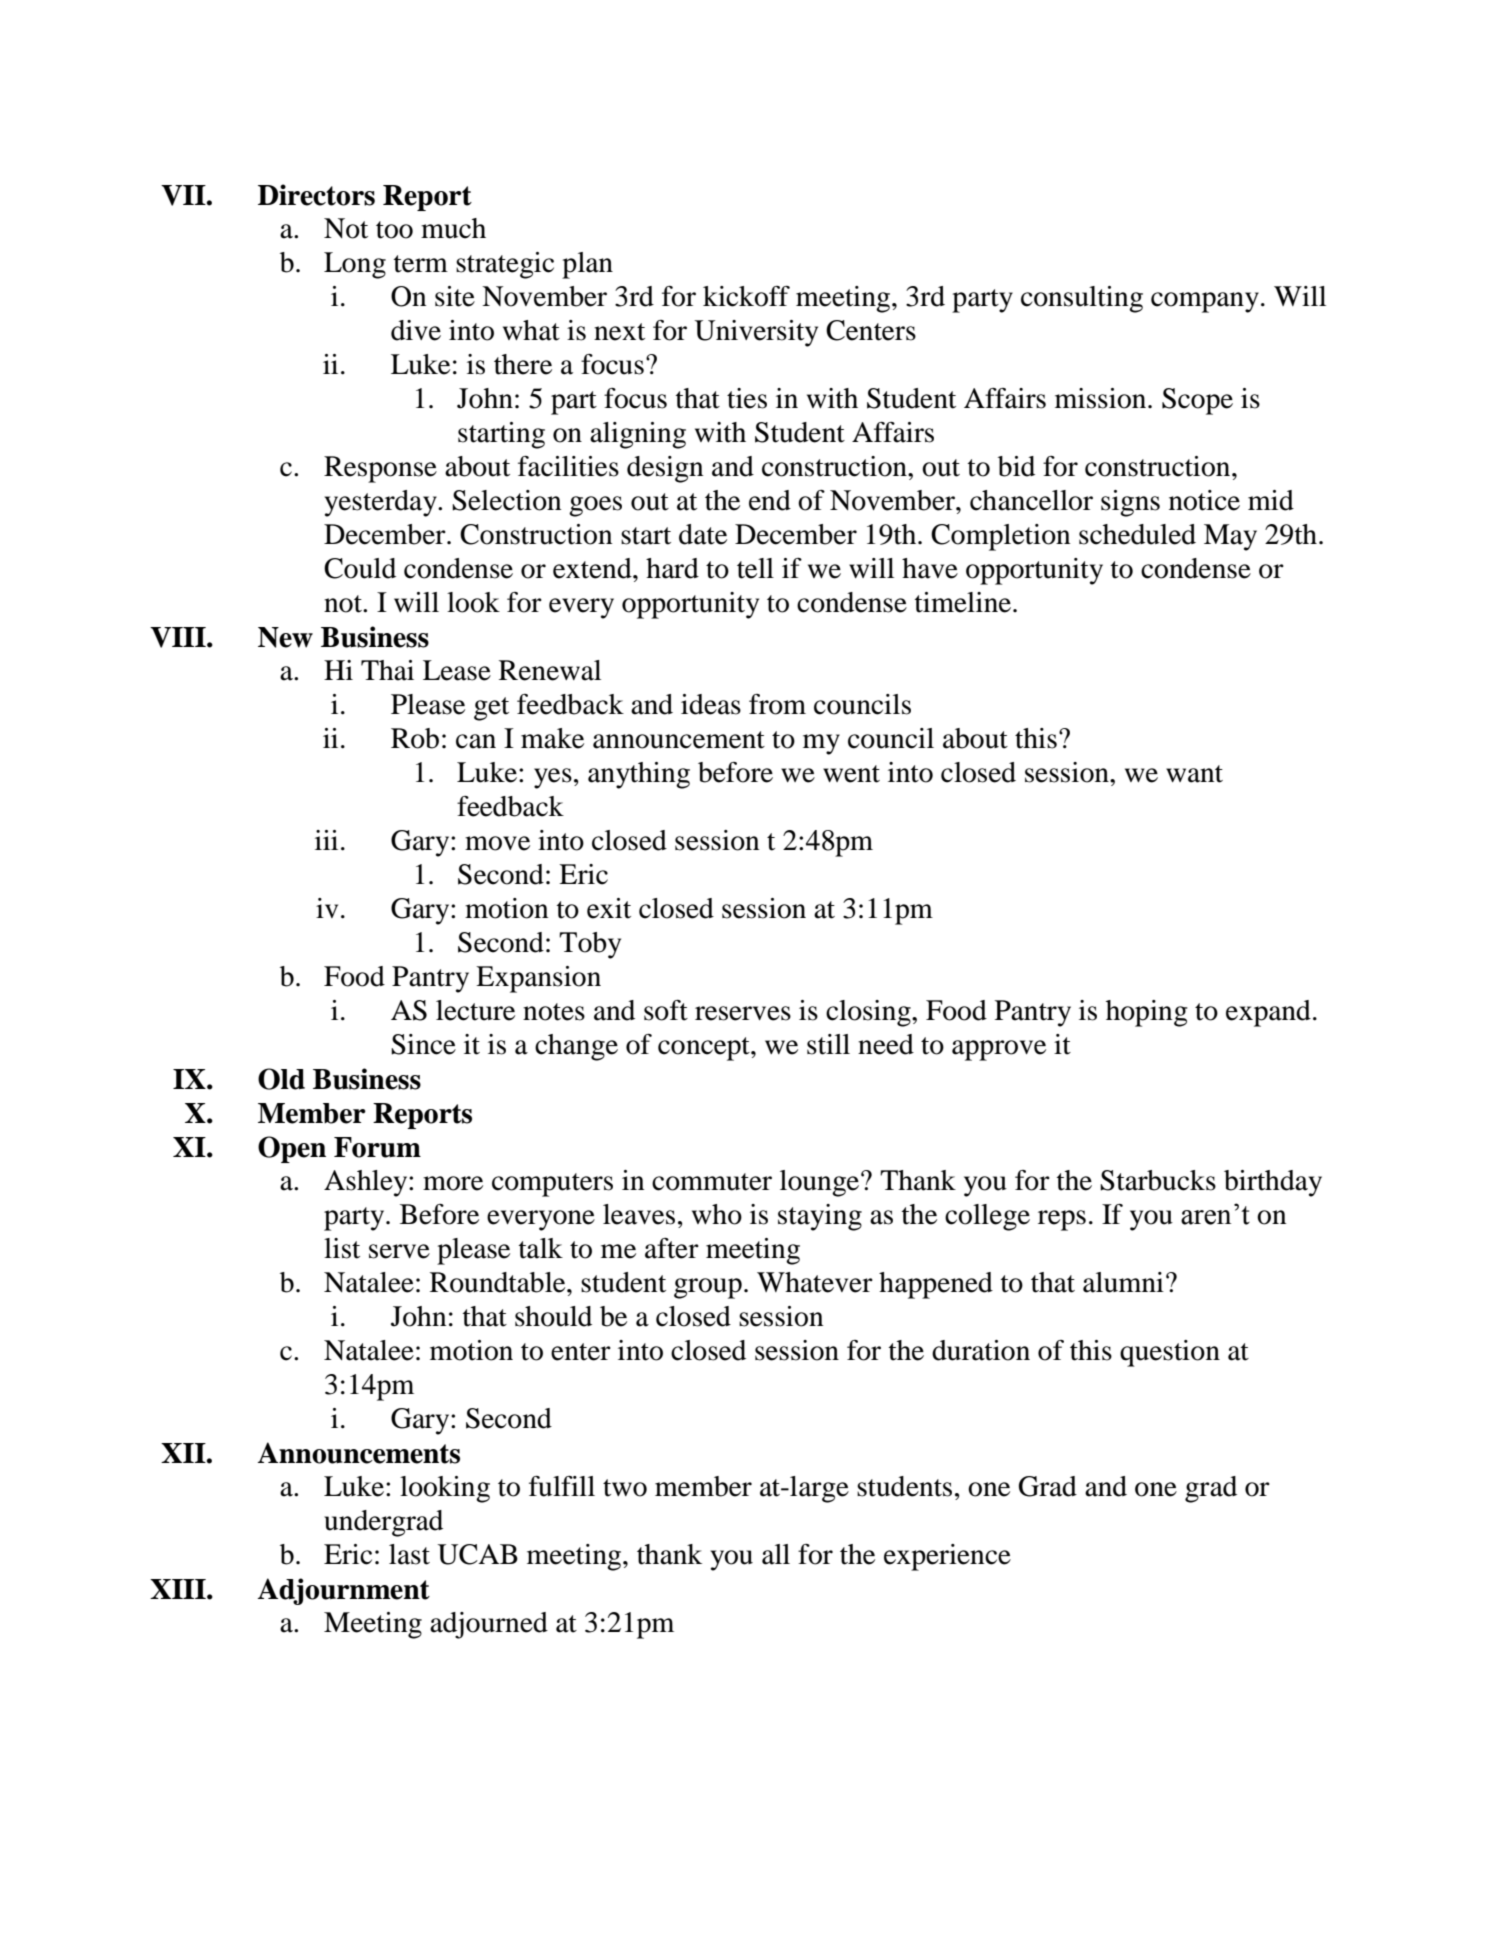  What do you see at coordinates (1194, 774) in the document?
I see `want` at bounding box center [1194, 774].
